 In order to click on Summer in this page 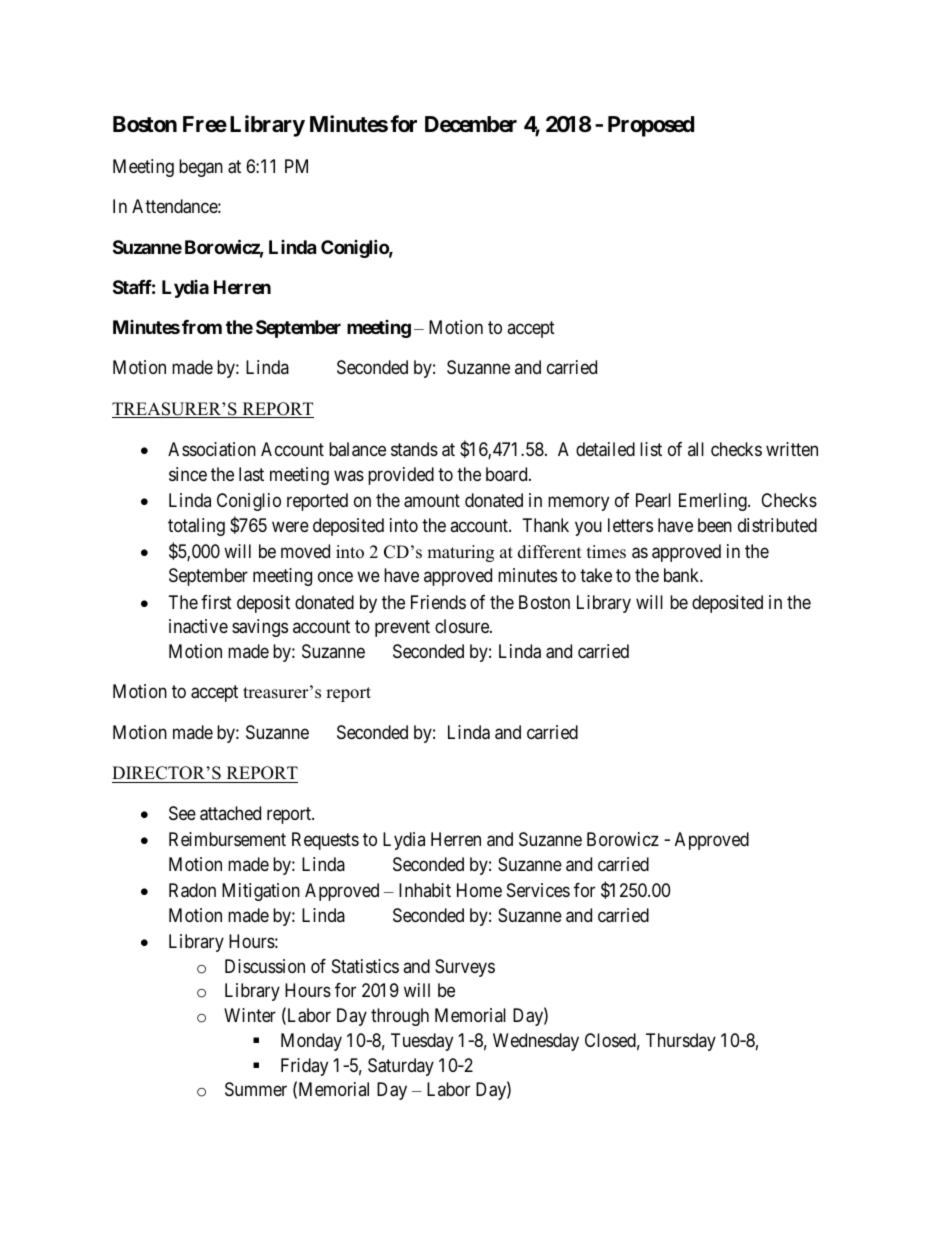, I will do `click(256, 1089)`.
